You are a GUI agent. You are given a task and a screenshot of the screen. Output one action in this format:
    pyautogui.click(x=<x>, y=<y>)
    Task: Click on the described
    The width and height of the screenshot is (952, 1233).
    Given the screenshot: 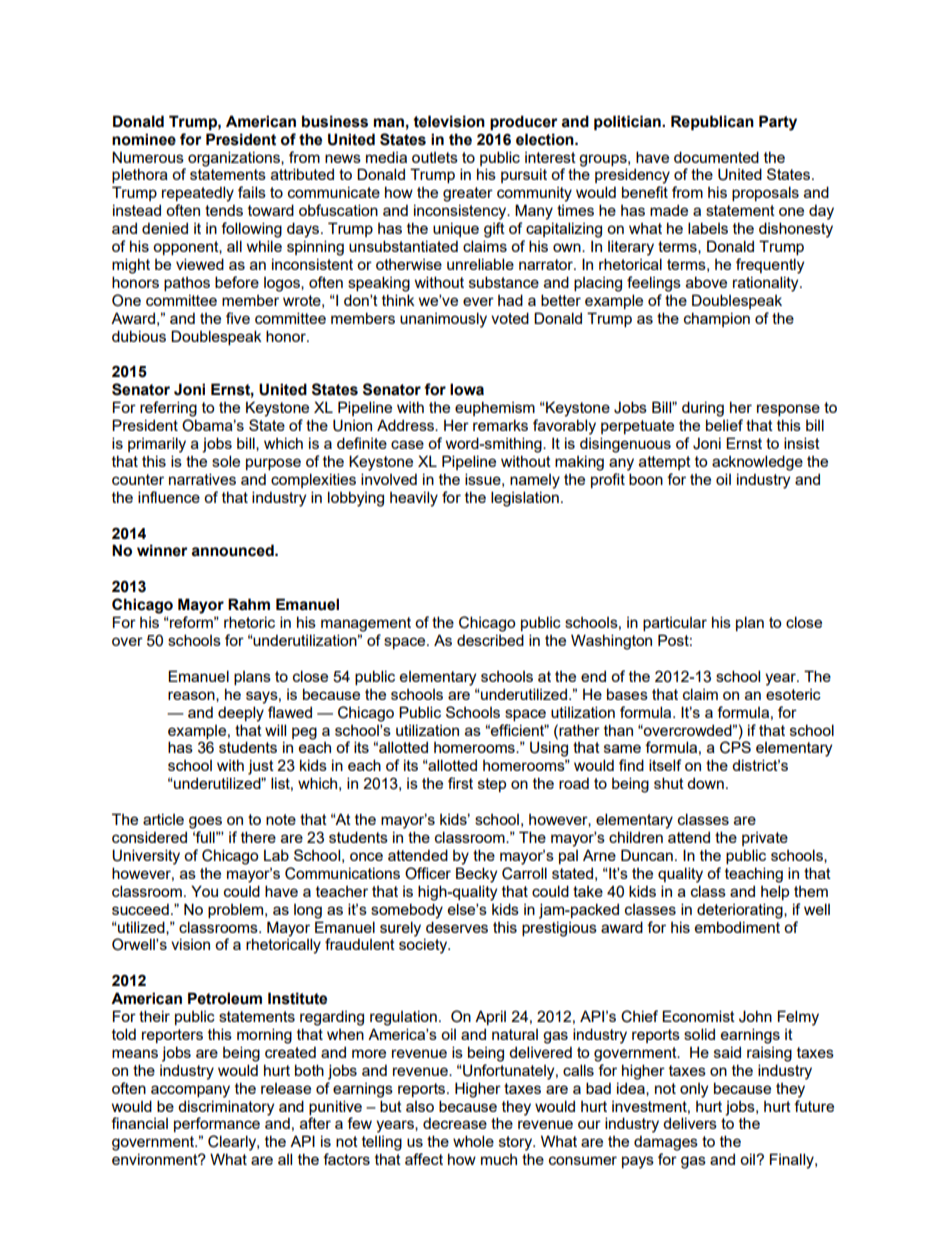 What is the action you would take?
    pyautogui.click(x=490, y=640)
